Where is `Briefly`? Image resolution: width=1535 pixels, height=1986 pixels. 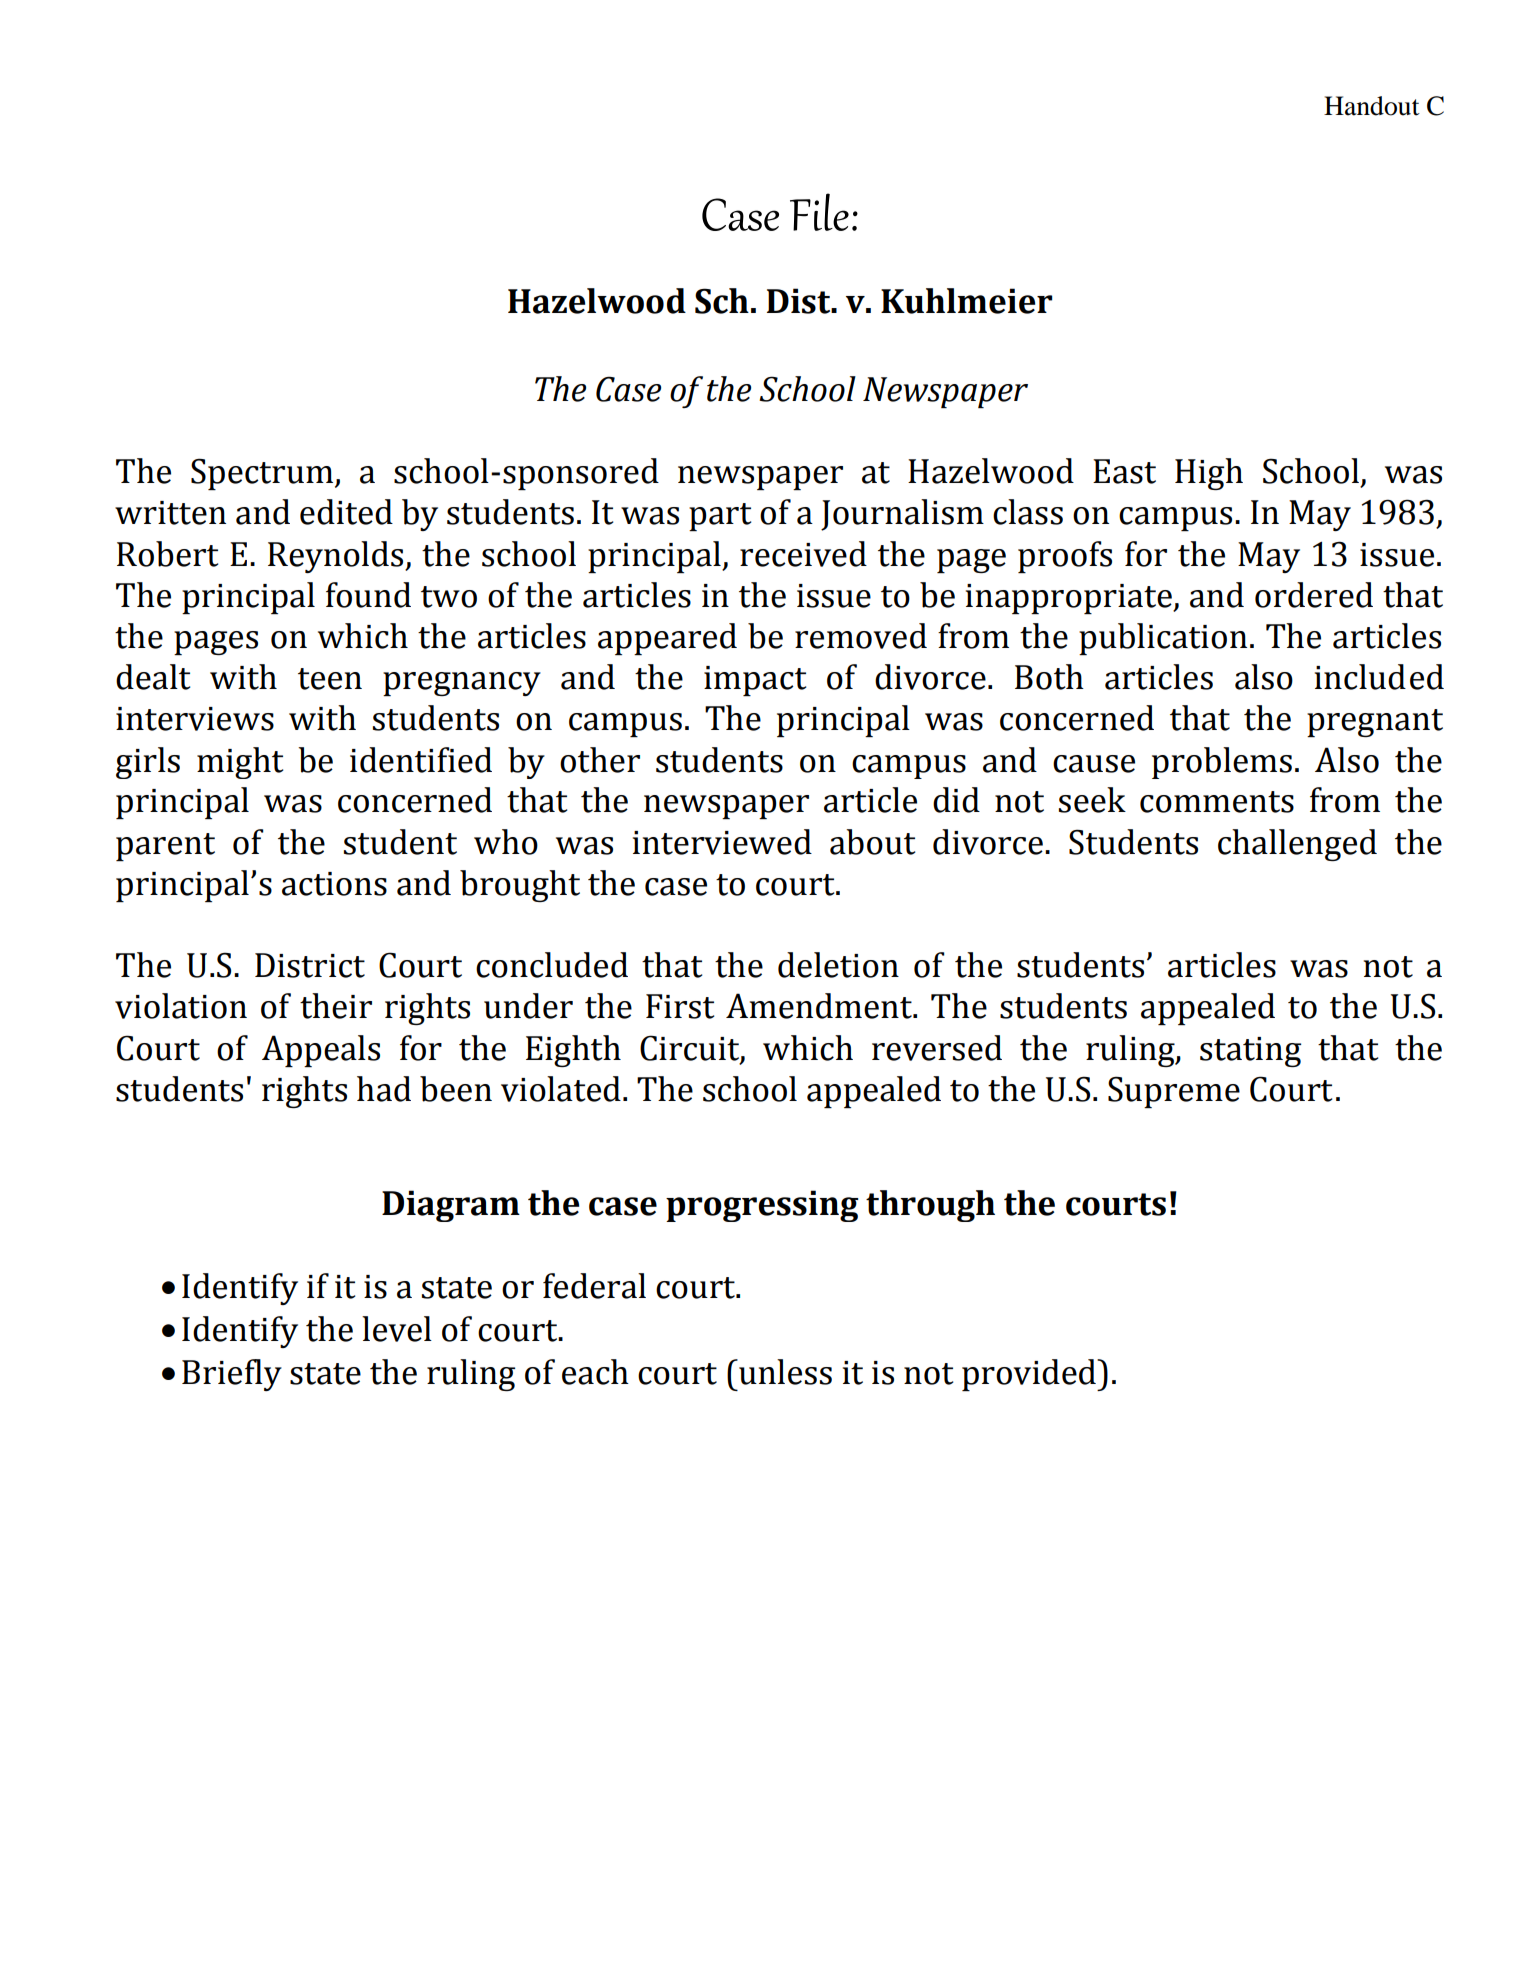
Briefly is located at coordinates (232, 1375).
